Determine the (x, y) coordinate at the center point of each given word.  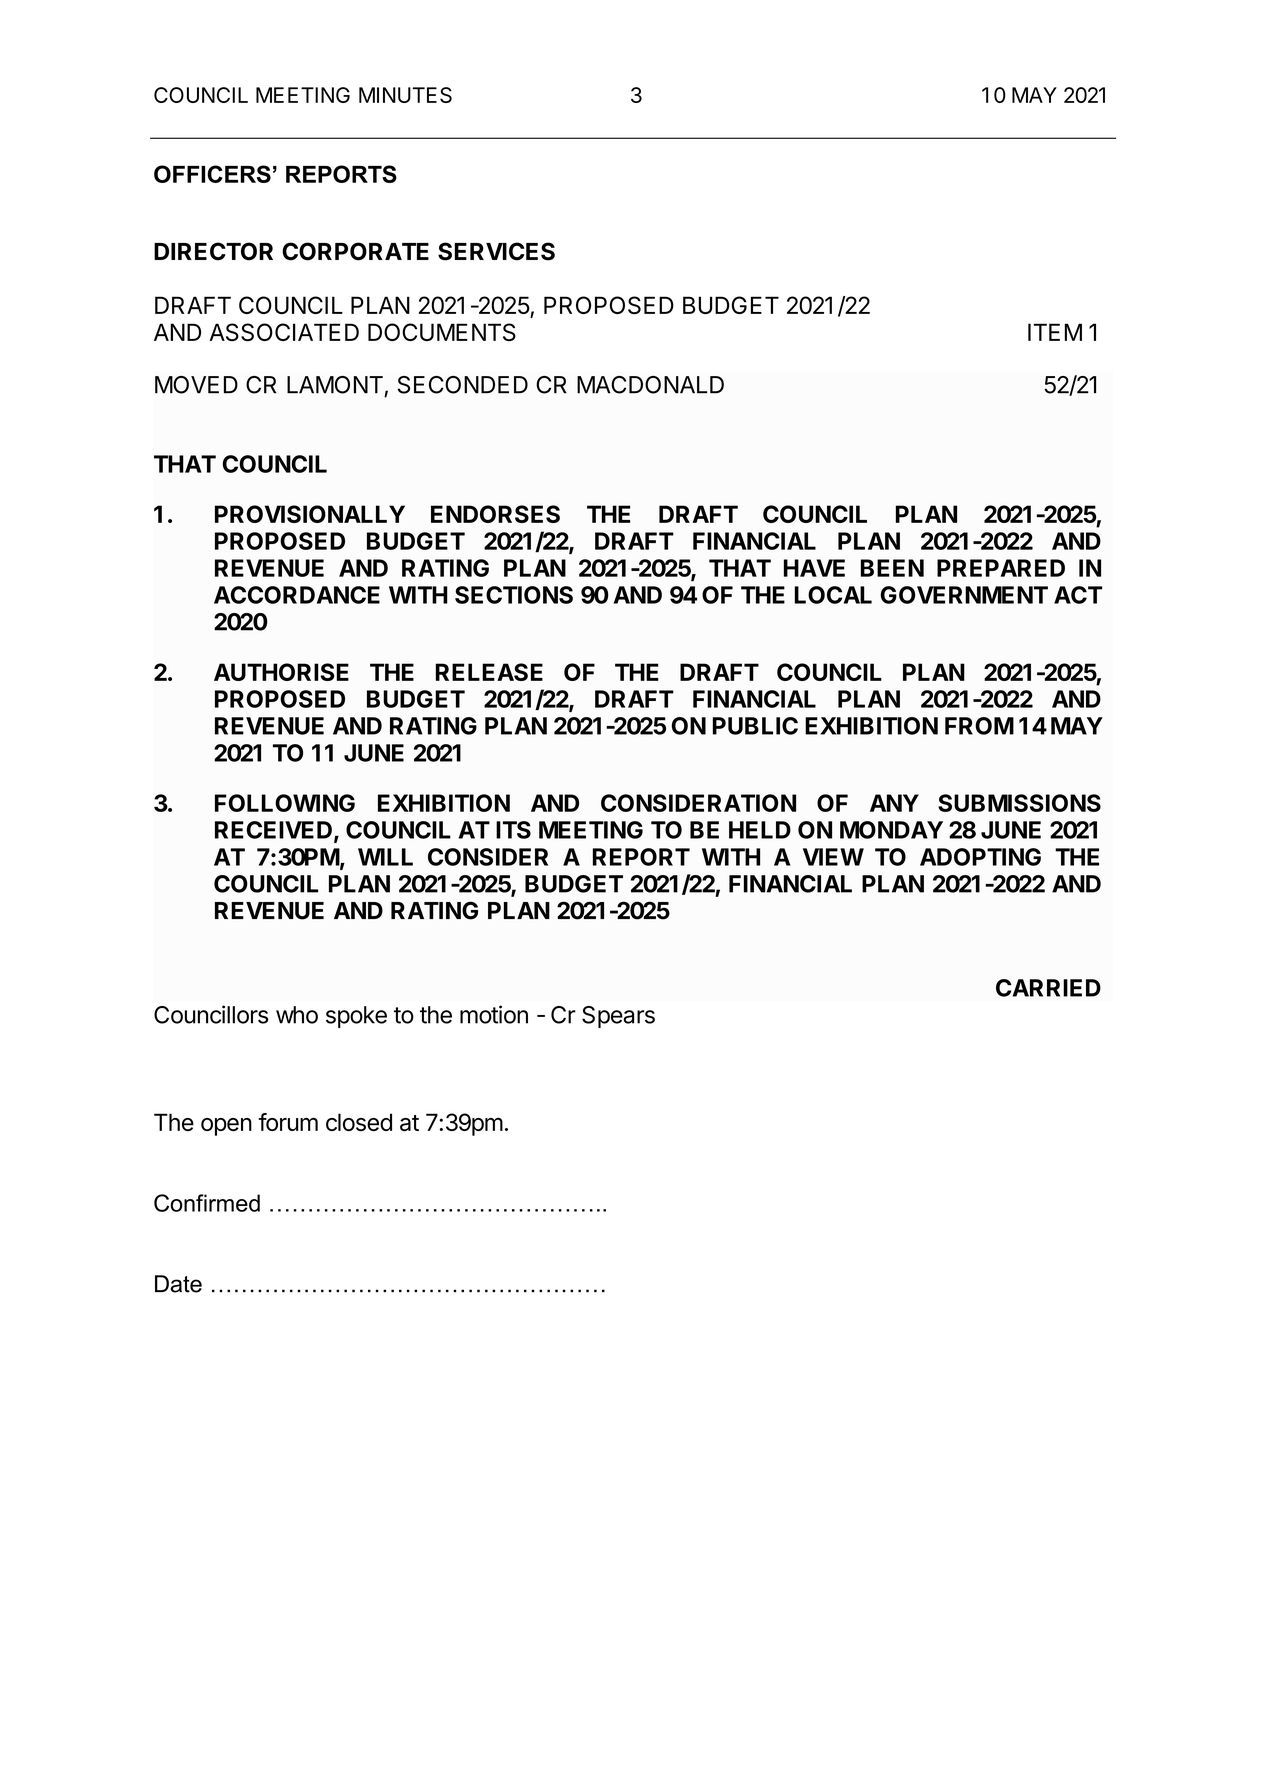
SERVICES (496, 251)
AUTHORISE (281, 672)
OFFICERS (212, 174)
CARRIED (1048, 988)
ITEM (1055, 332)
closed (359, 1122)
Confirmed (207, 1203)
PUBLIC (755, 726)
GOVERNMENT (964, 595)
